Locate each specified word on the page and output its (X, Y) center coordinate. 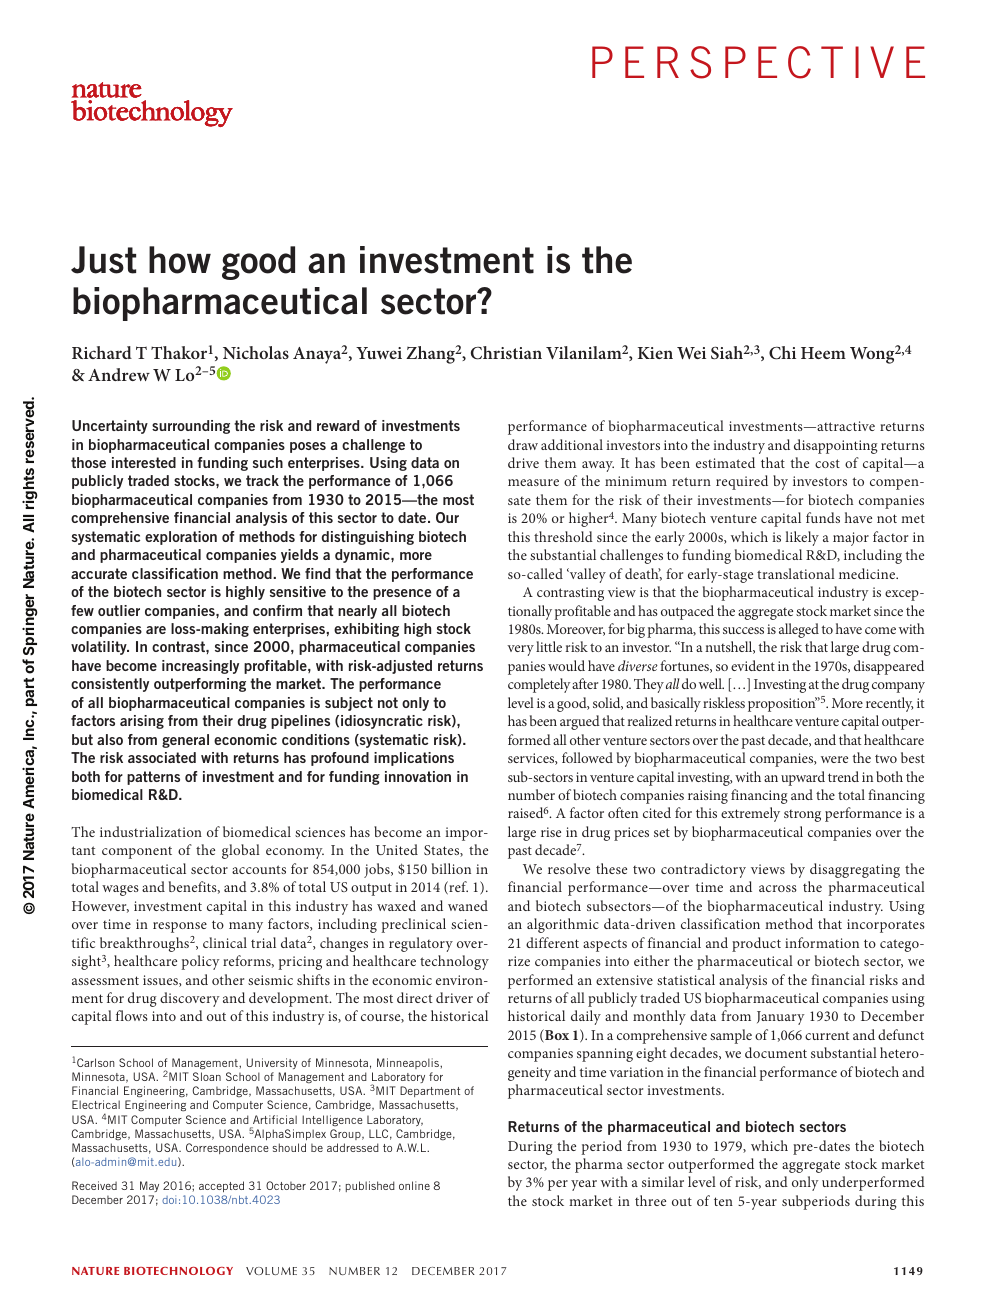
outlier (119, 610)
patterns (153, 778)
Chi (782, 353)
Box (556, 1036)
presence (402, 594)
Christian (506, 353)
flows (132, 1015)
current (827, 1035)
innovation (418, 776)
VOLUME (271, 1271)
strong (802, 816)
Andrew (119, 374)
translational (796, 573)
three (650, 1200)
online (414, 1185)
